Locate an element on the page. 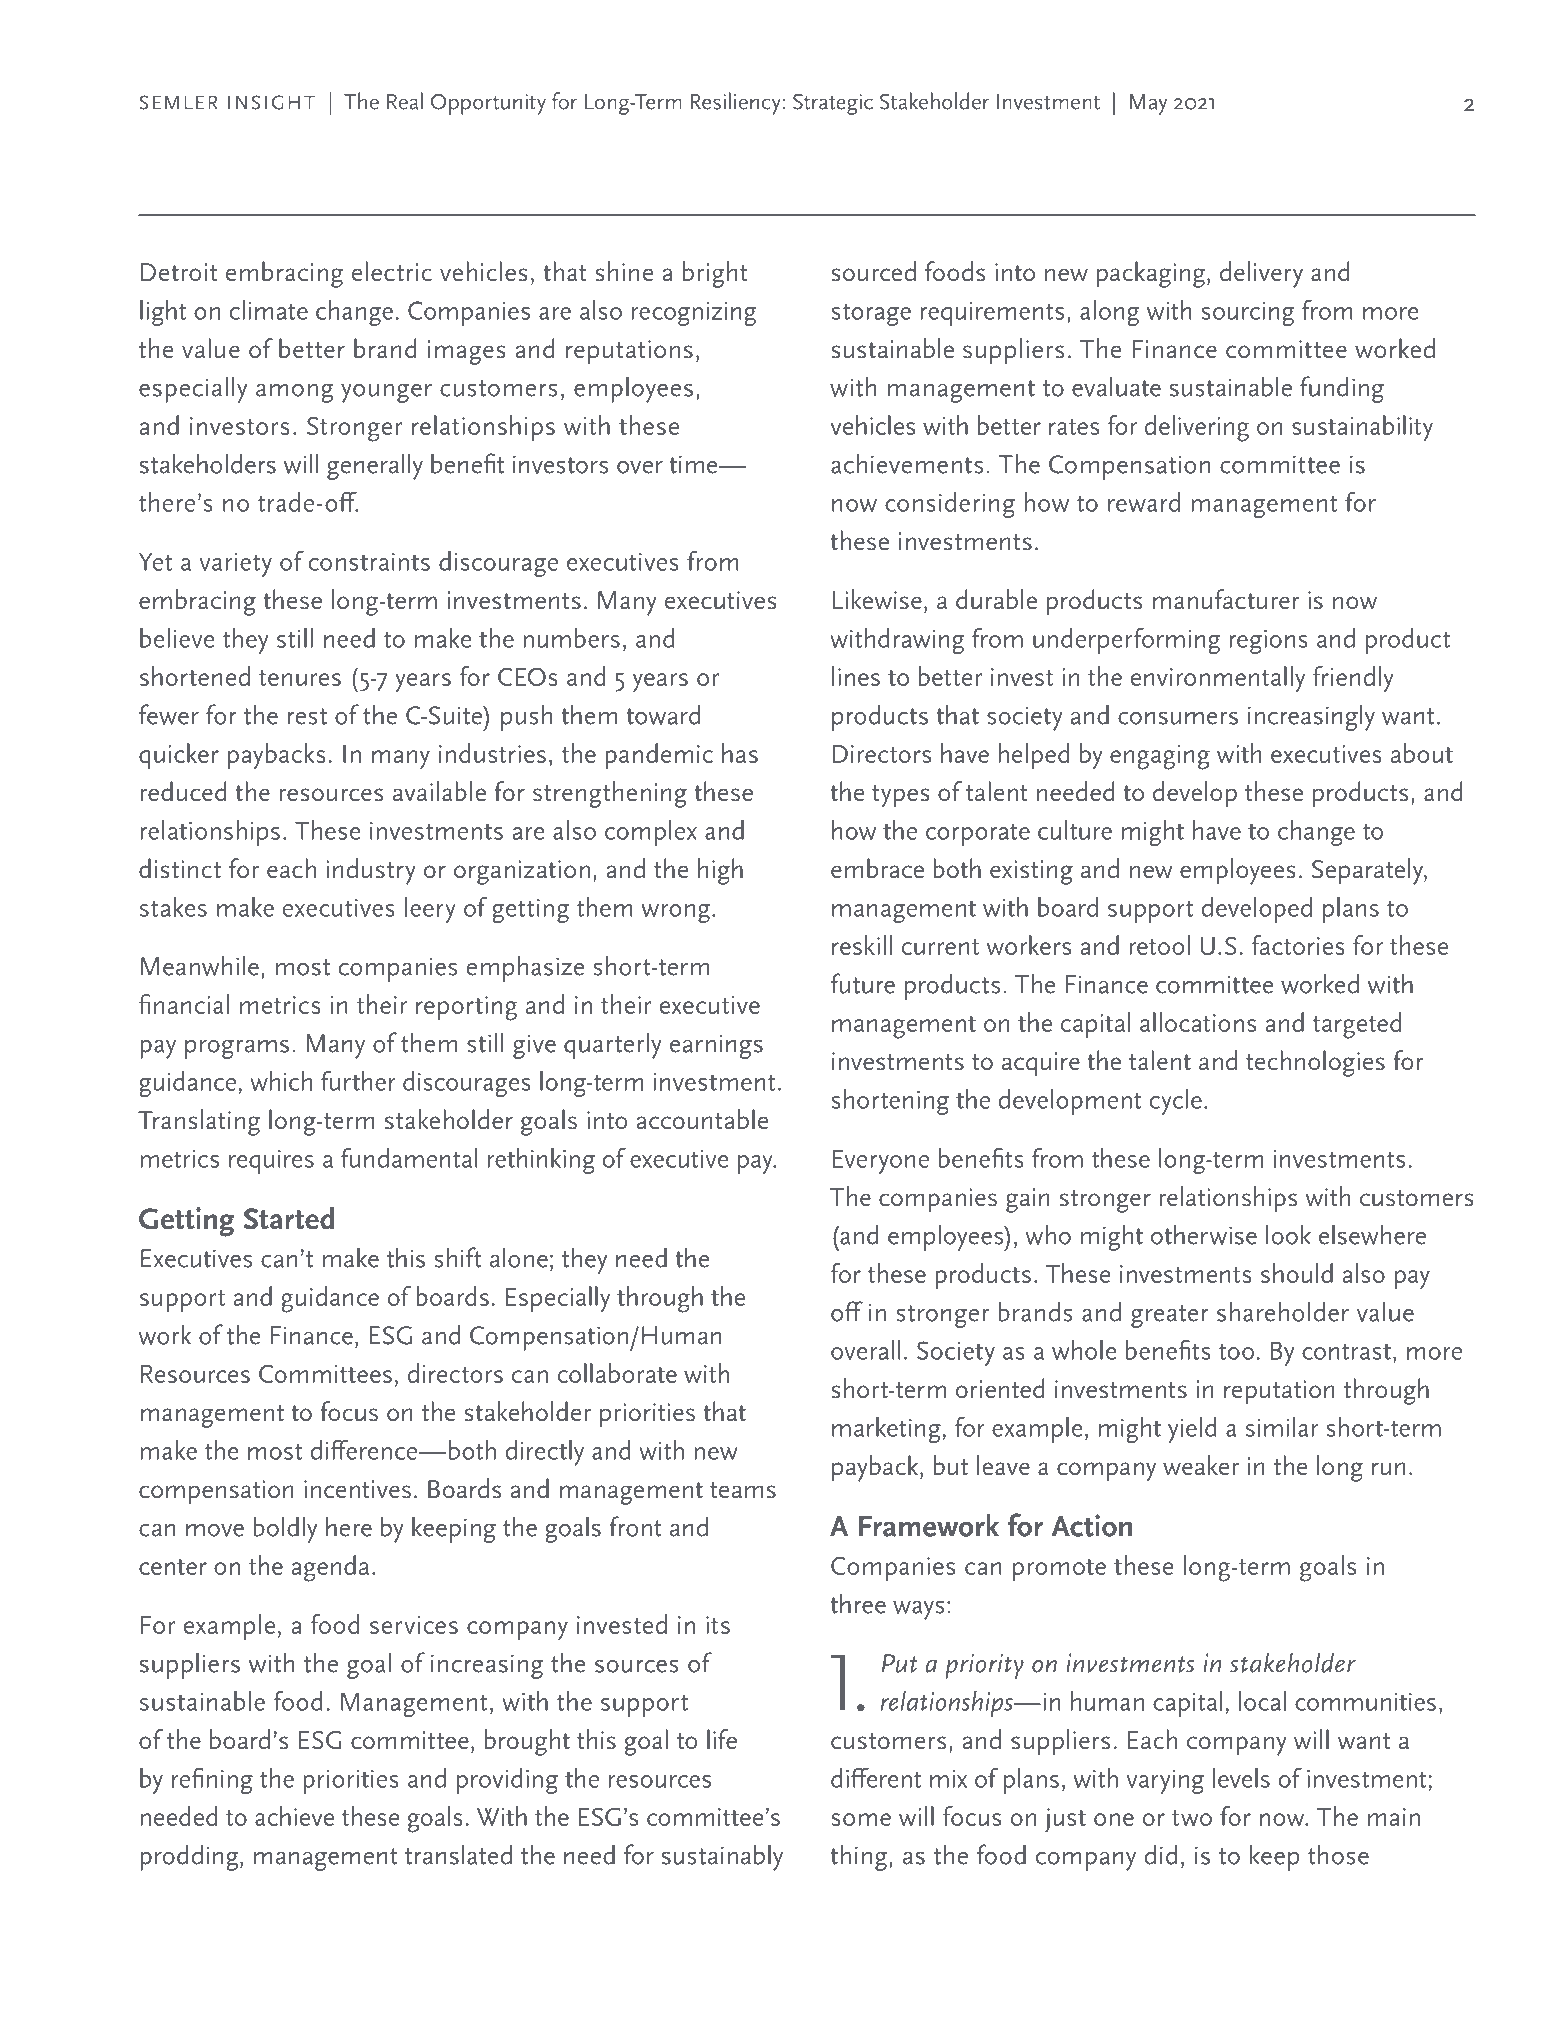 The image size is (1568, 2029). Everyone is located at coordinates (881, 1162).
